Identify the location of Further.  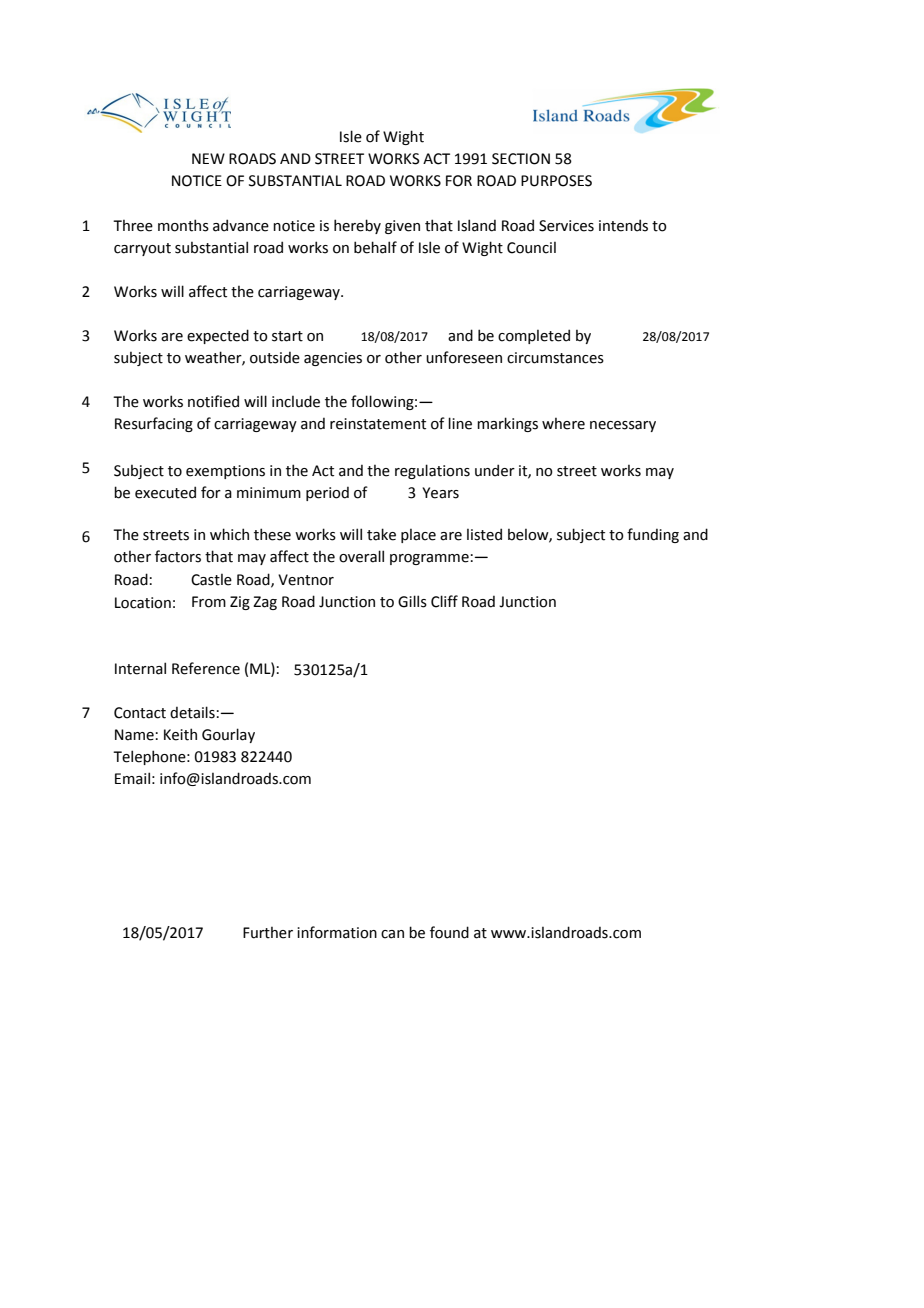
(268, 933).
